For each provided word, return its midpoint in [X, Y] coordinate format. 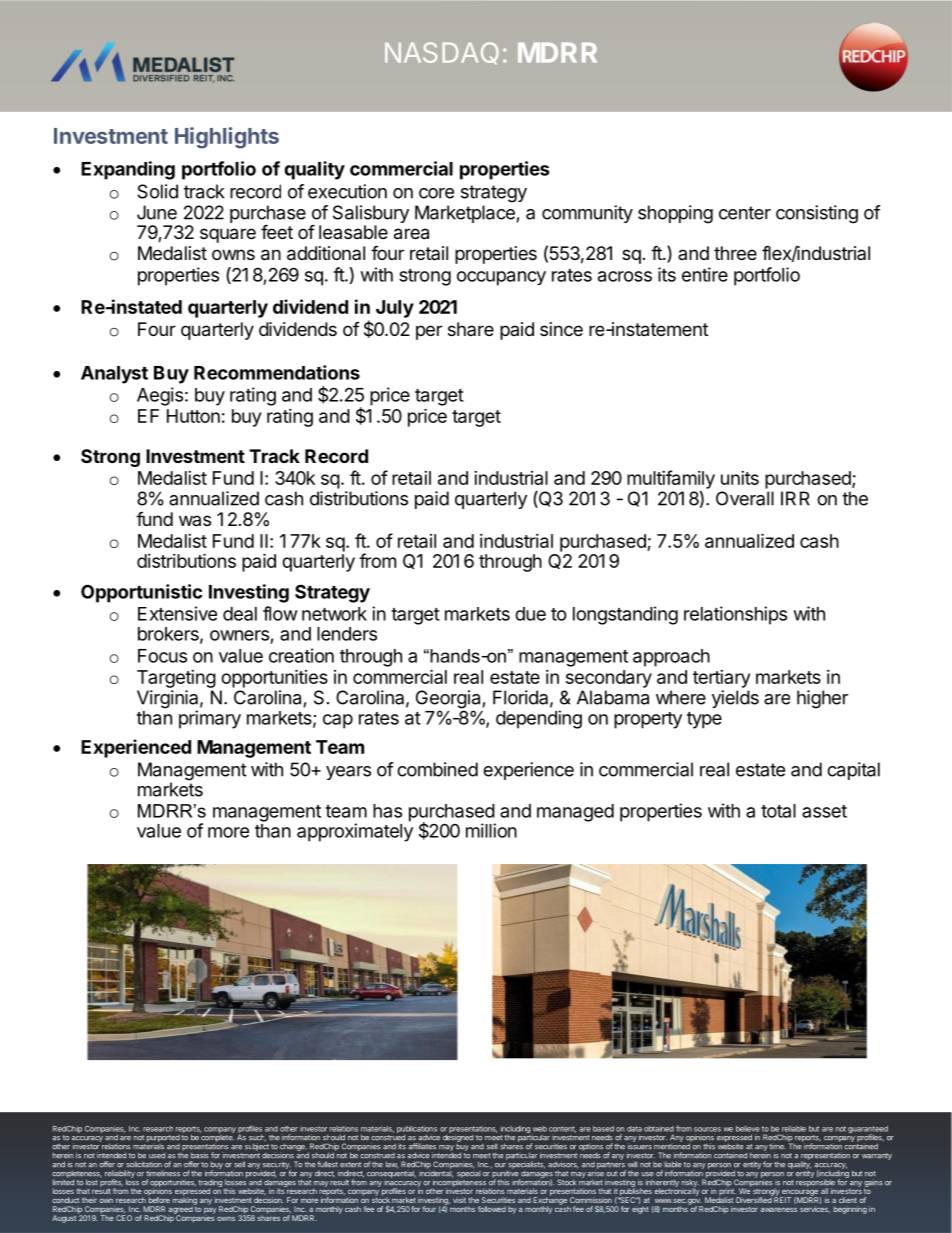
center [745, 213]
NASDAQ [442, 53]
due [530, 614]
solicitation [144, 1164]
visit [459, 1200]
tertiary [721, 679]
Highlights [227, 138]
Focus [162, 656]
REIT [781, 1199]
